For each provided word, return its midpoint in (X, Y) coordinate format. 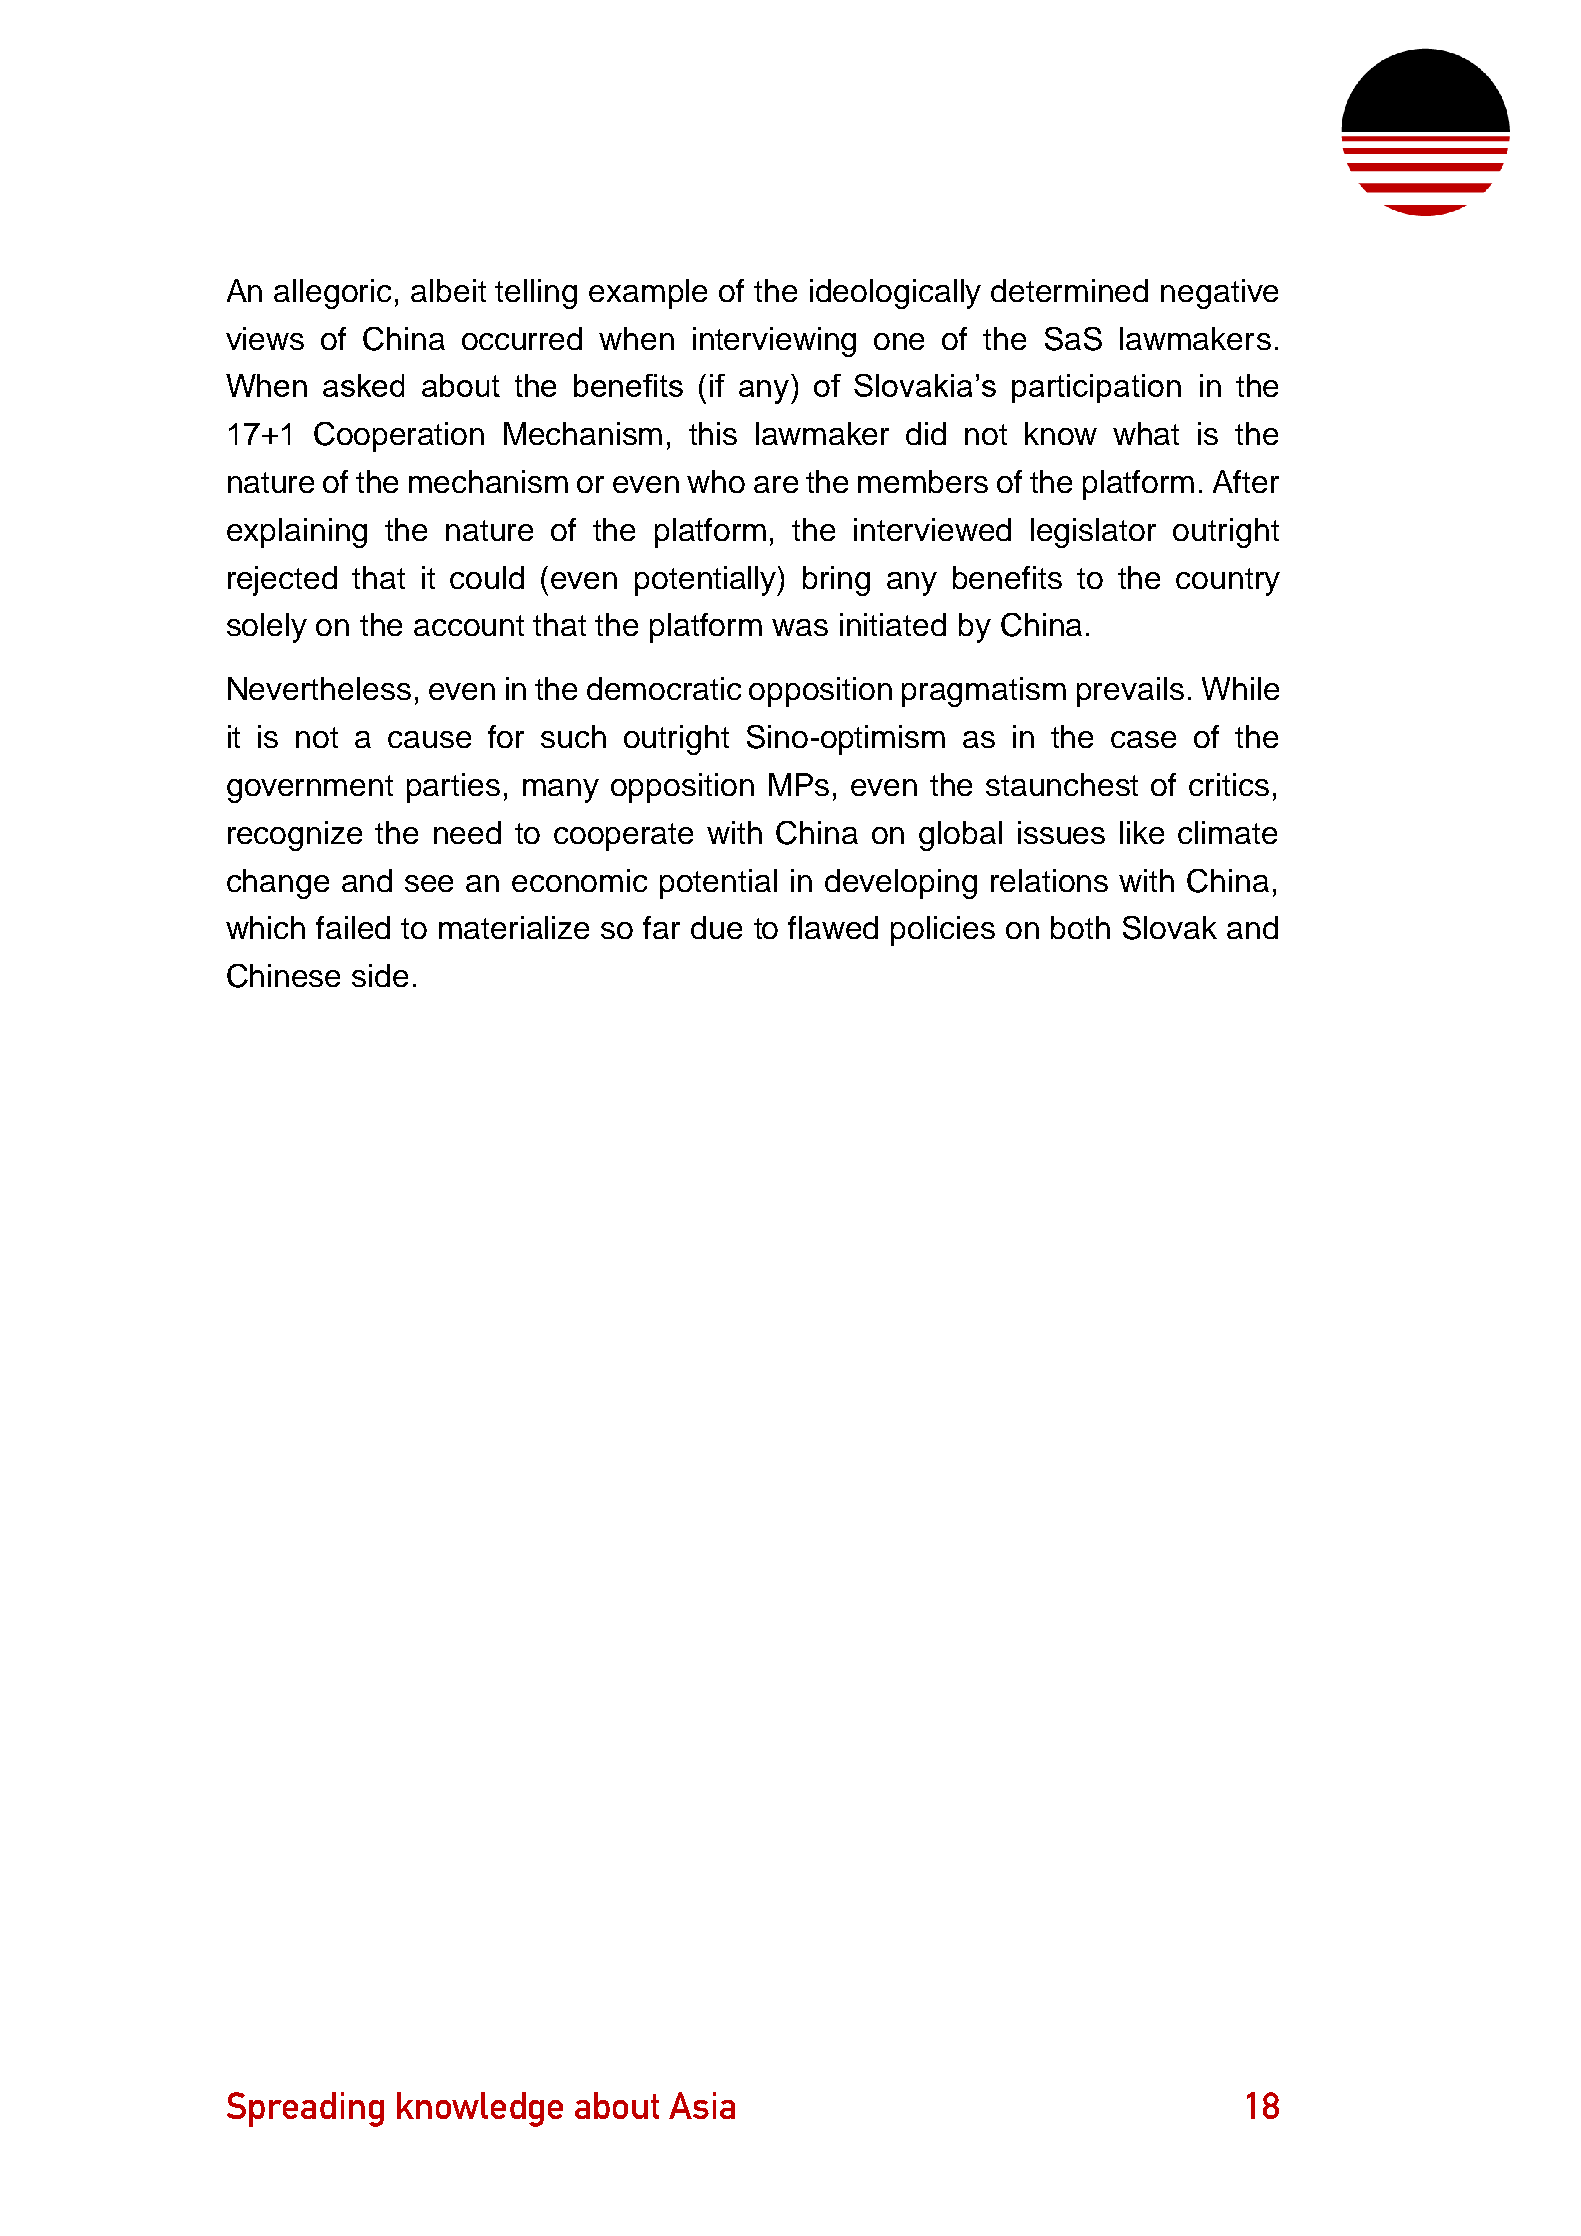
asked (363, 385)
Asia (702, 2105)
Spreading (305, 2109)
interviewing (774, 342)
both (1080, 927)
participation (1096, 388)
